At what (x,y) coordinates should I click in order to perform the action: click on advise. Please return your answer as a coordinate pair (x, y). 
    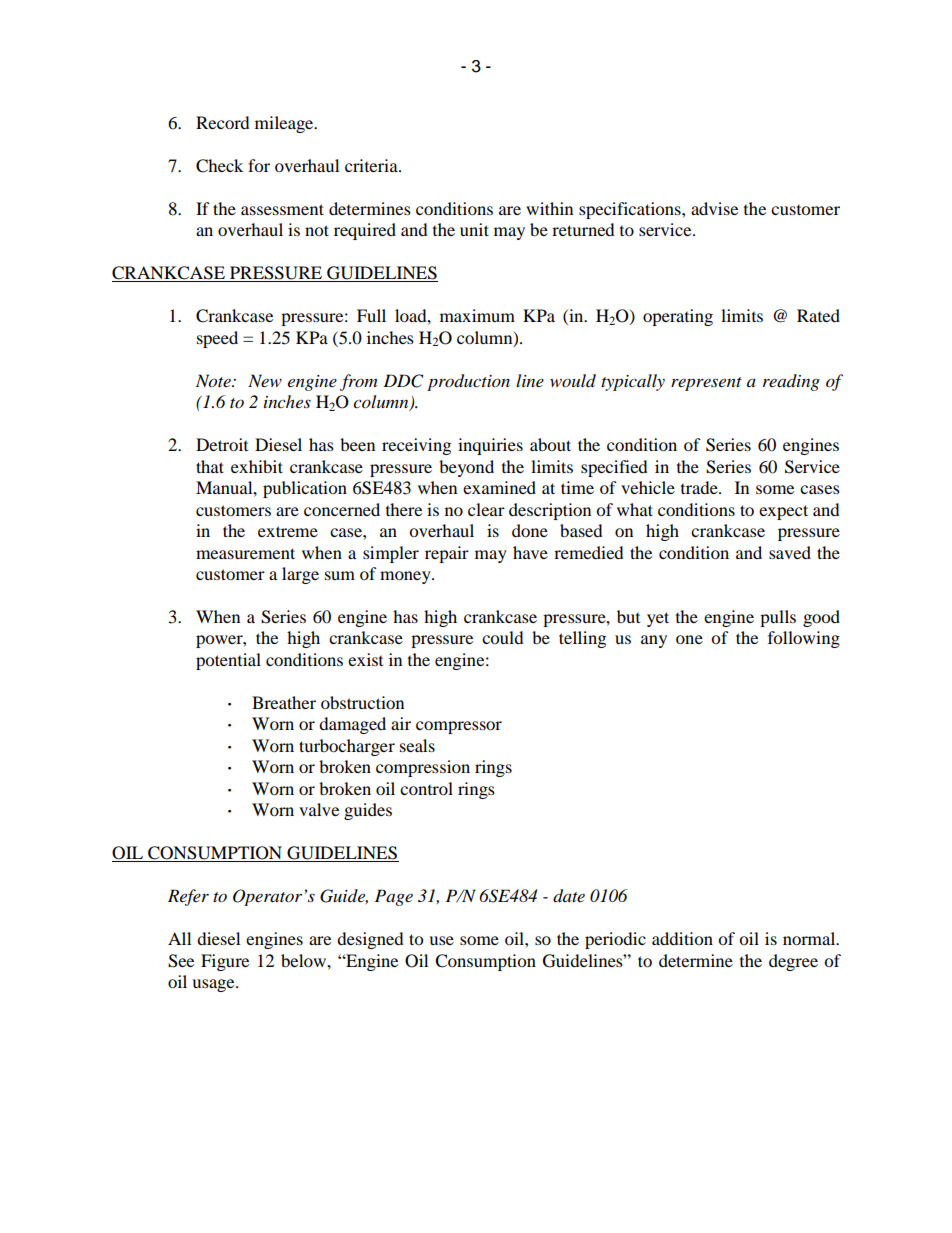
    Looking at the image, I should click on (714, 208).
